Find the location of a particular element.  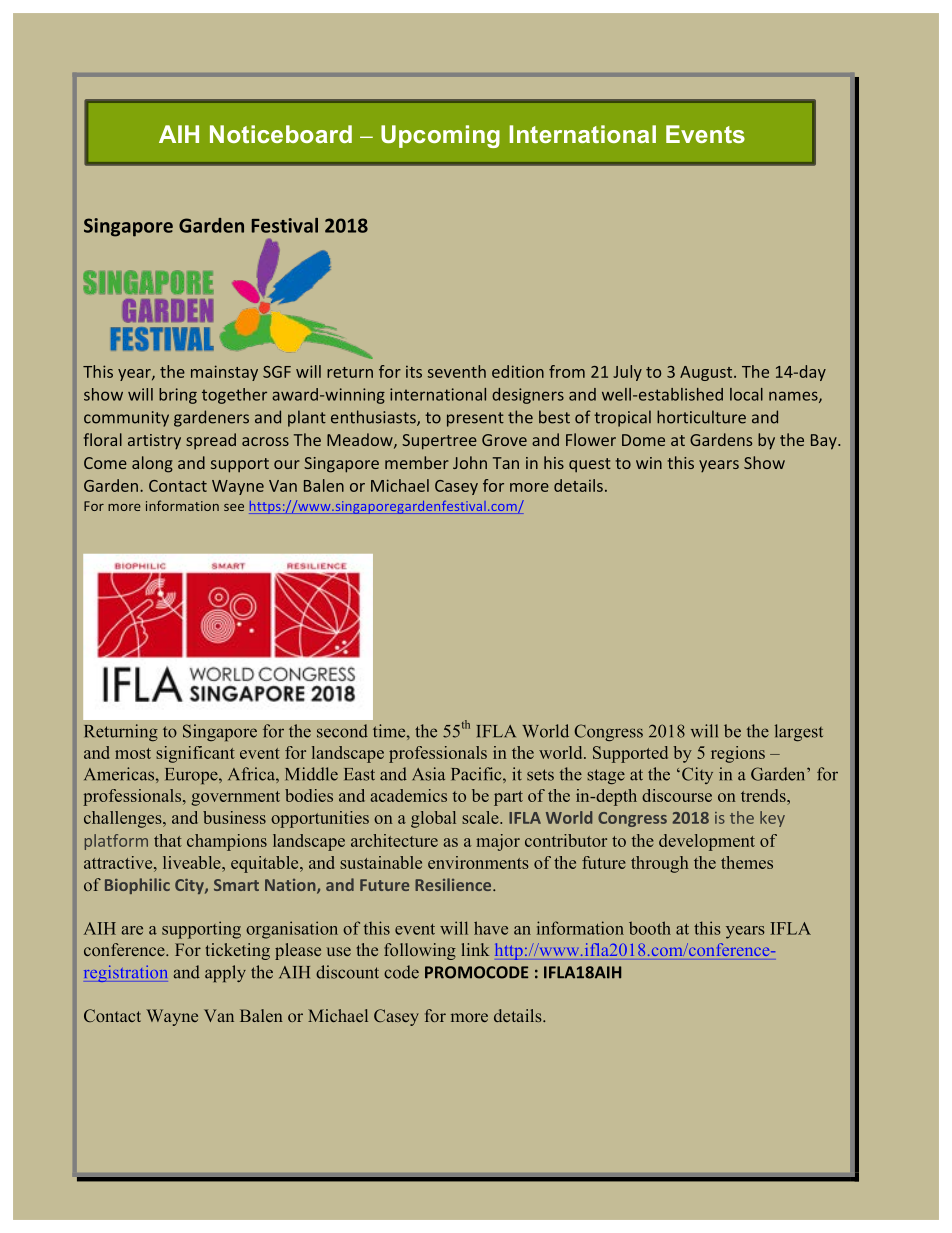

edition is located at coordinates (518, 371).
